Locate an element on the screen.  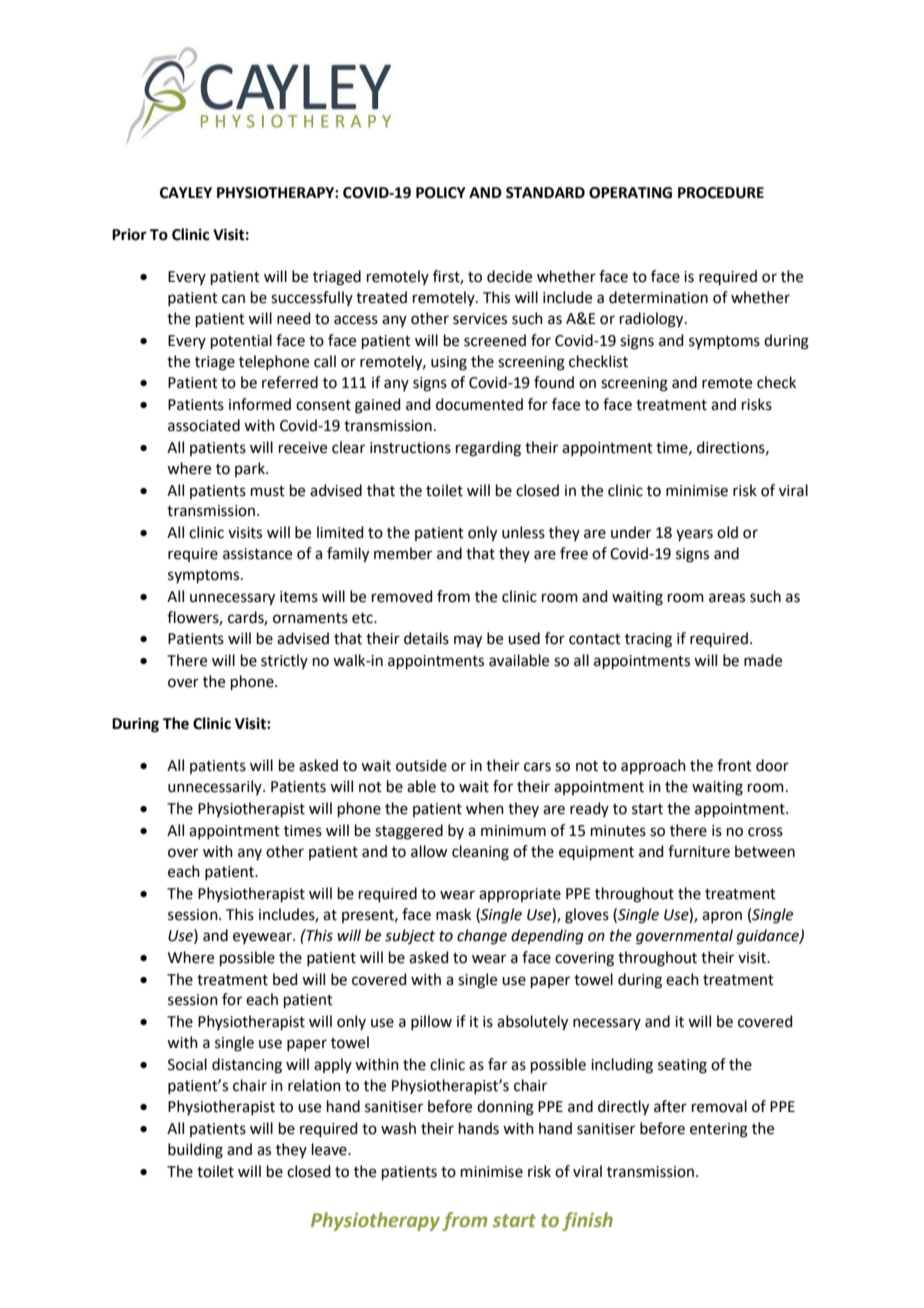
CAYLEY is located at coordinates (186, 193).
